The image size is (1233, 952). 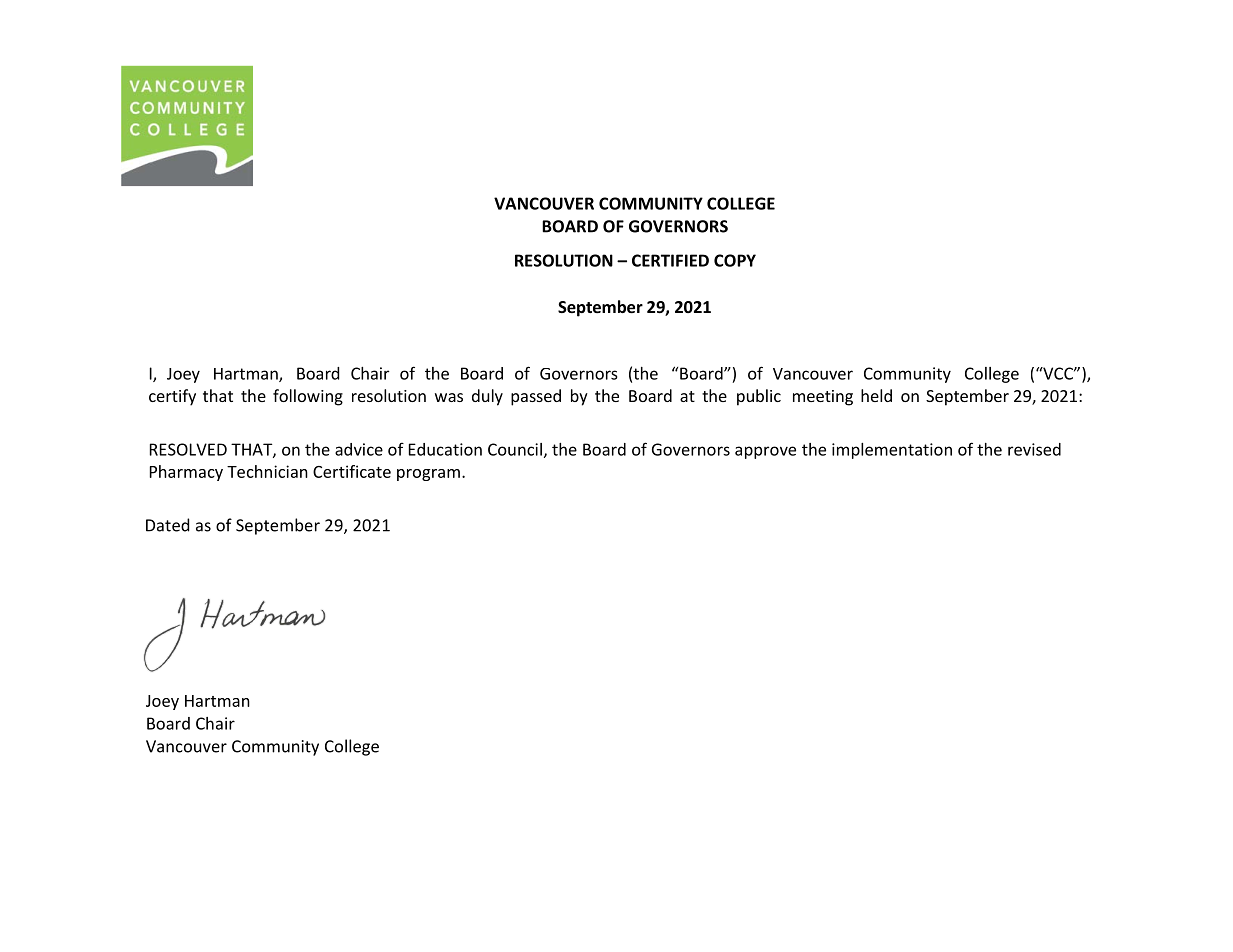 I want to click on Dated, so click(x=167, y=525).
